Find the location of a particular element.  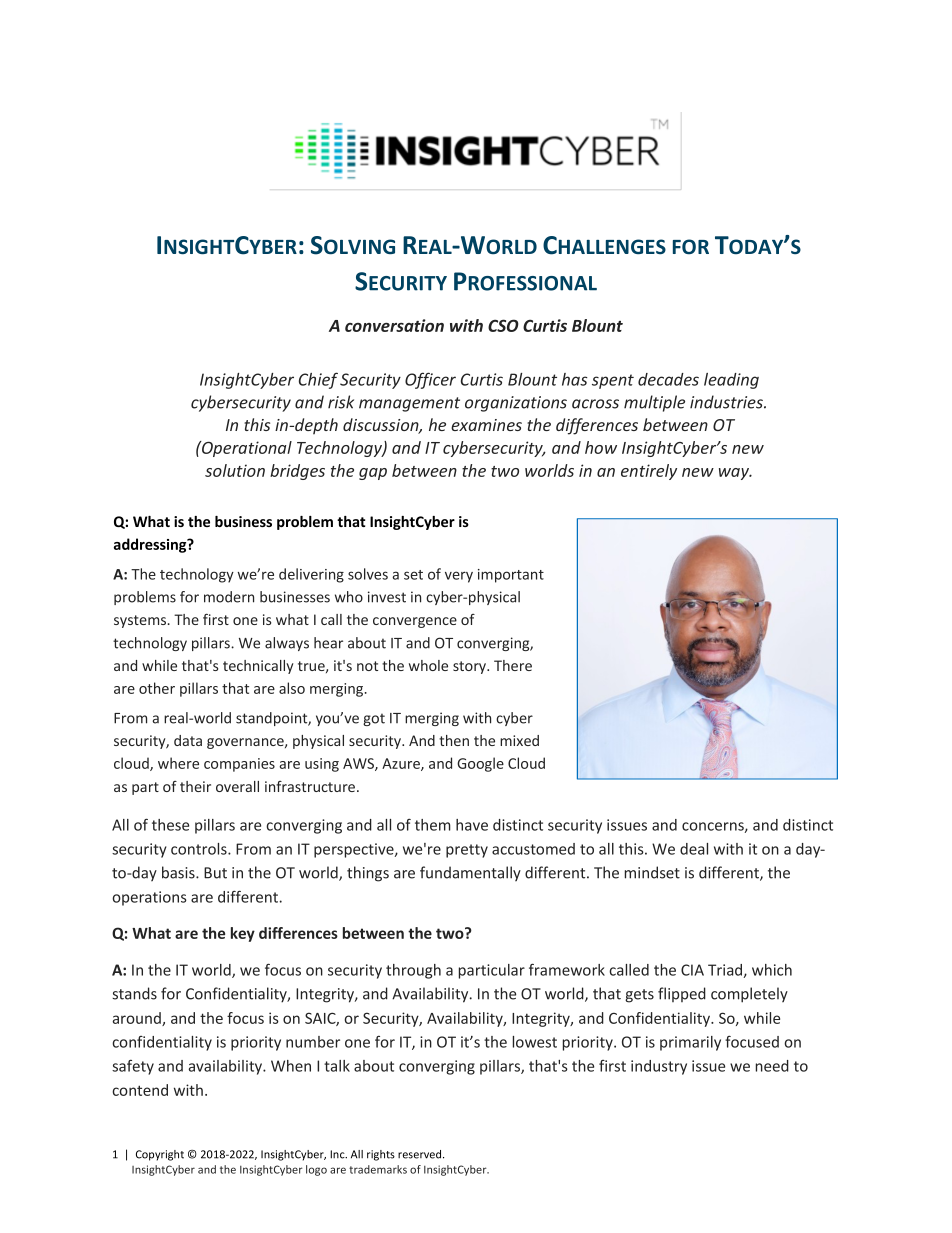

deal is located at coordinates (694, 849).
